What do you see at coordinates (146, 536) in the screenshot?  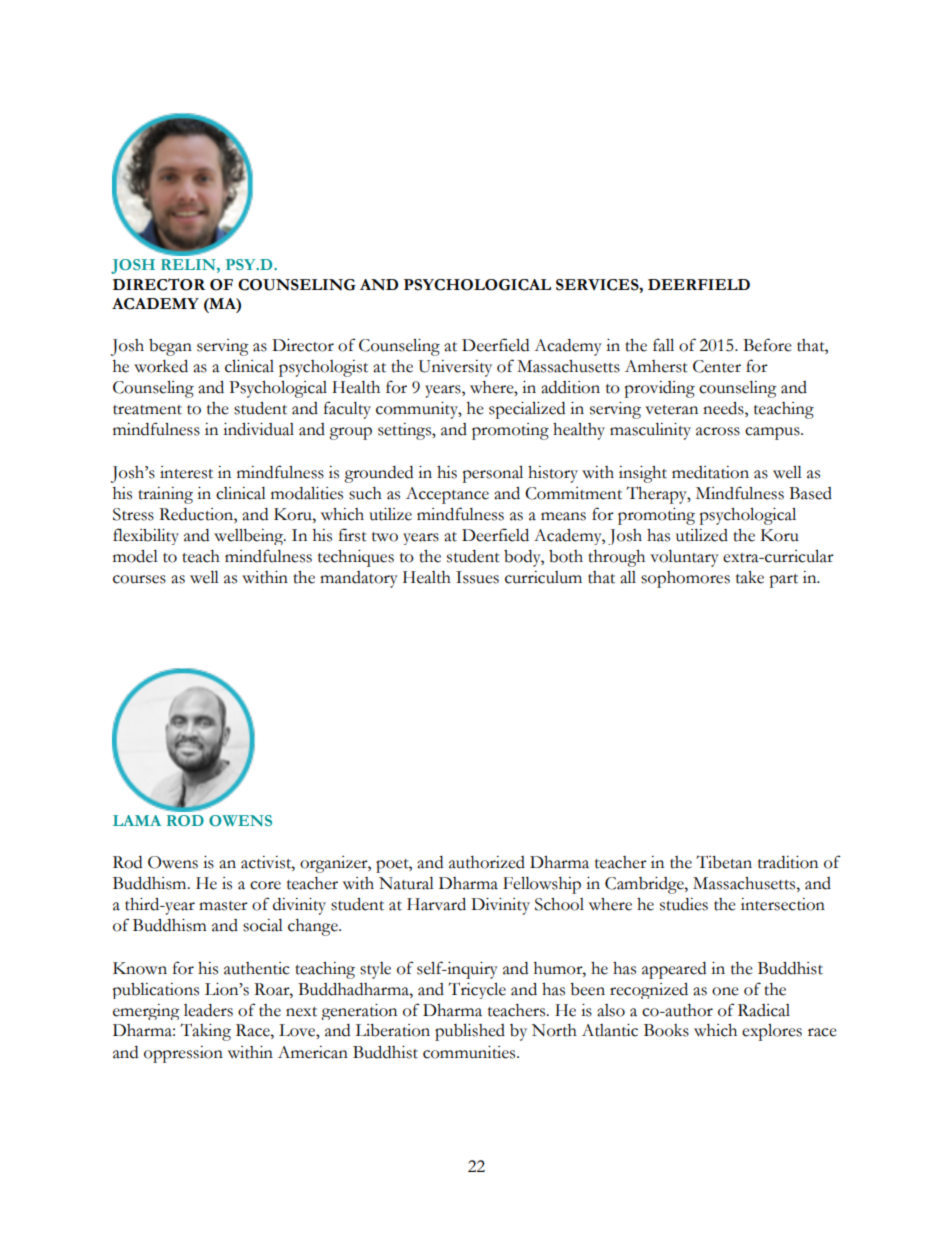 I see `flexibility` at bounding box center [146, 536].
